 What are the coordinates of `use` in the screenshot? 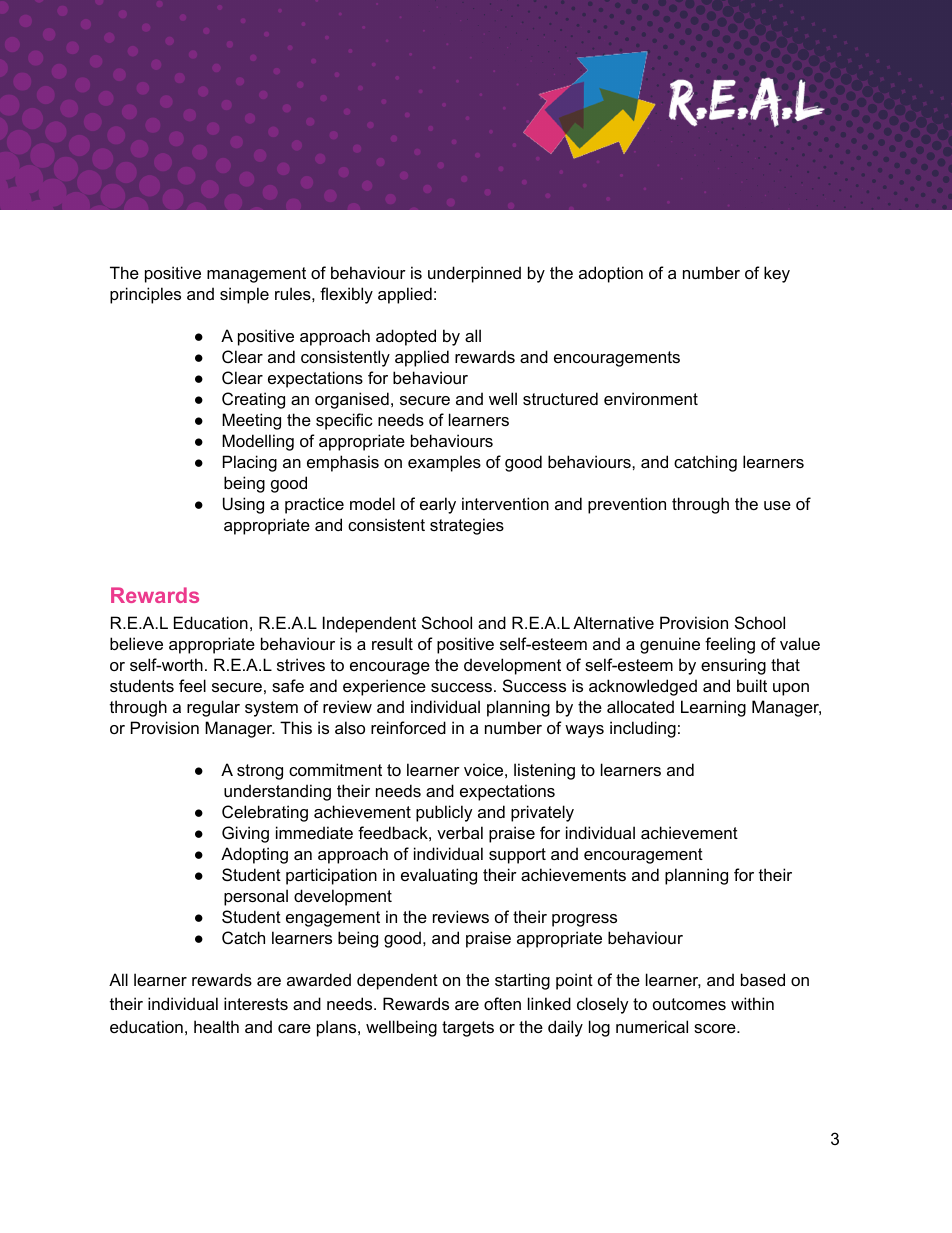 It's located at (777, 505).
